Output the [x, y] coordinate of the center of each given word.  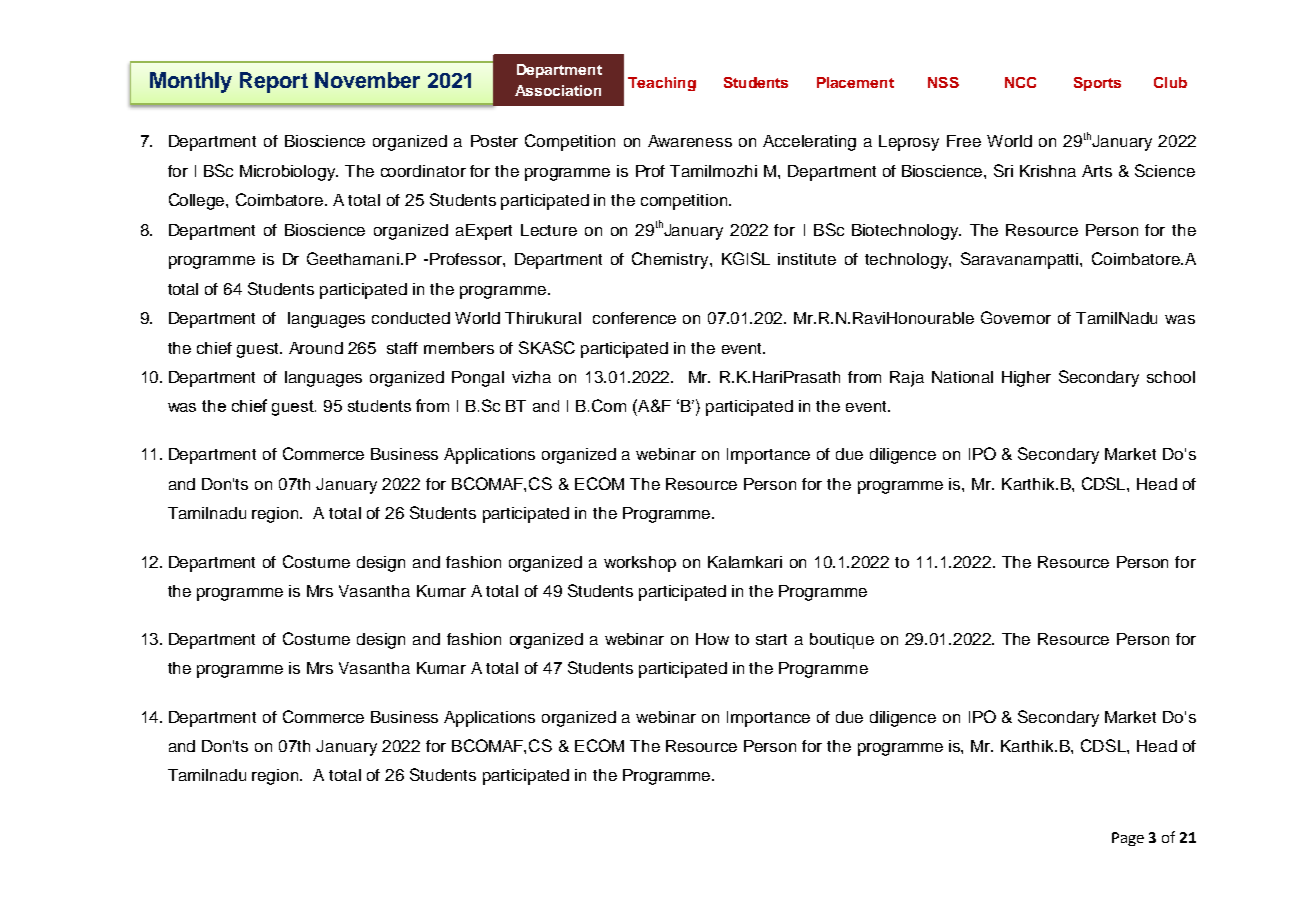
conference [634, 318]
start [771, 639]
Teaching [662, 84]
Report [274, 82]
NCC [1020, 82]
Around [316, 348]
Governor [1016, 317]
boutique [842, 641]
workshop [640, 564]
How [712, 639]
